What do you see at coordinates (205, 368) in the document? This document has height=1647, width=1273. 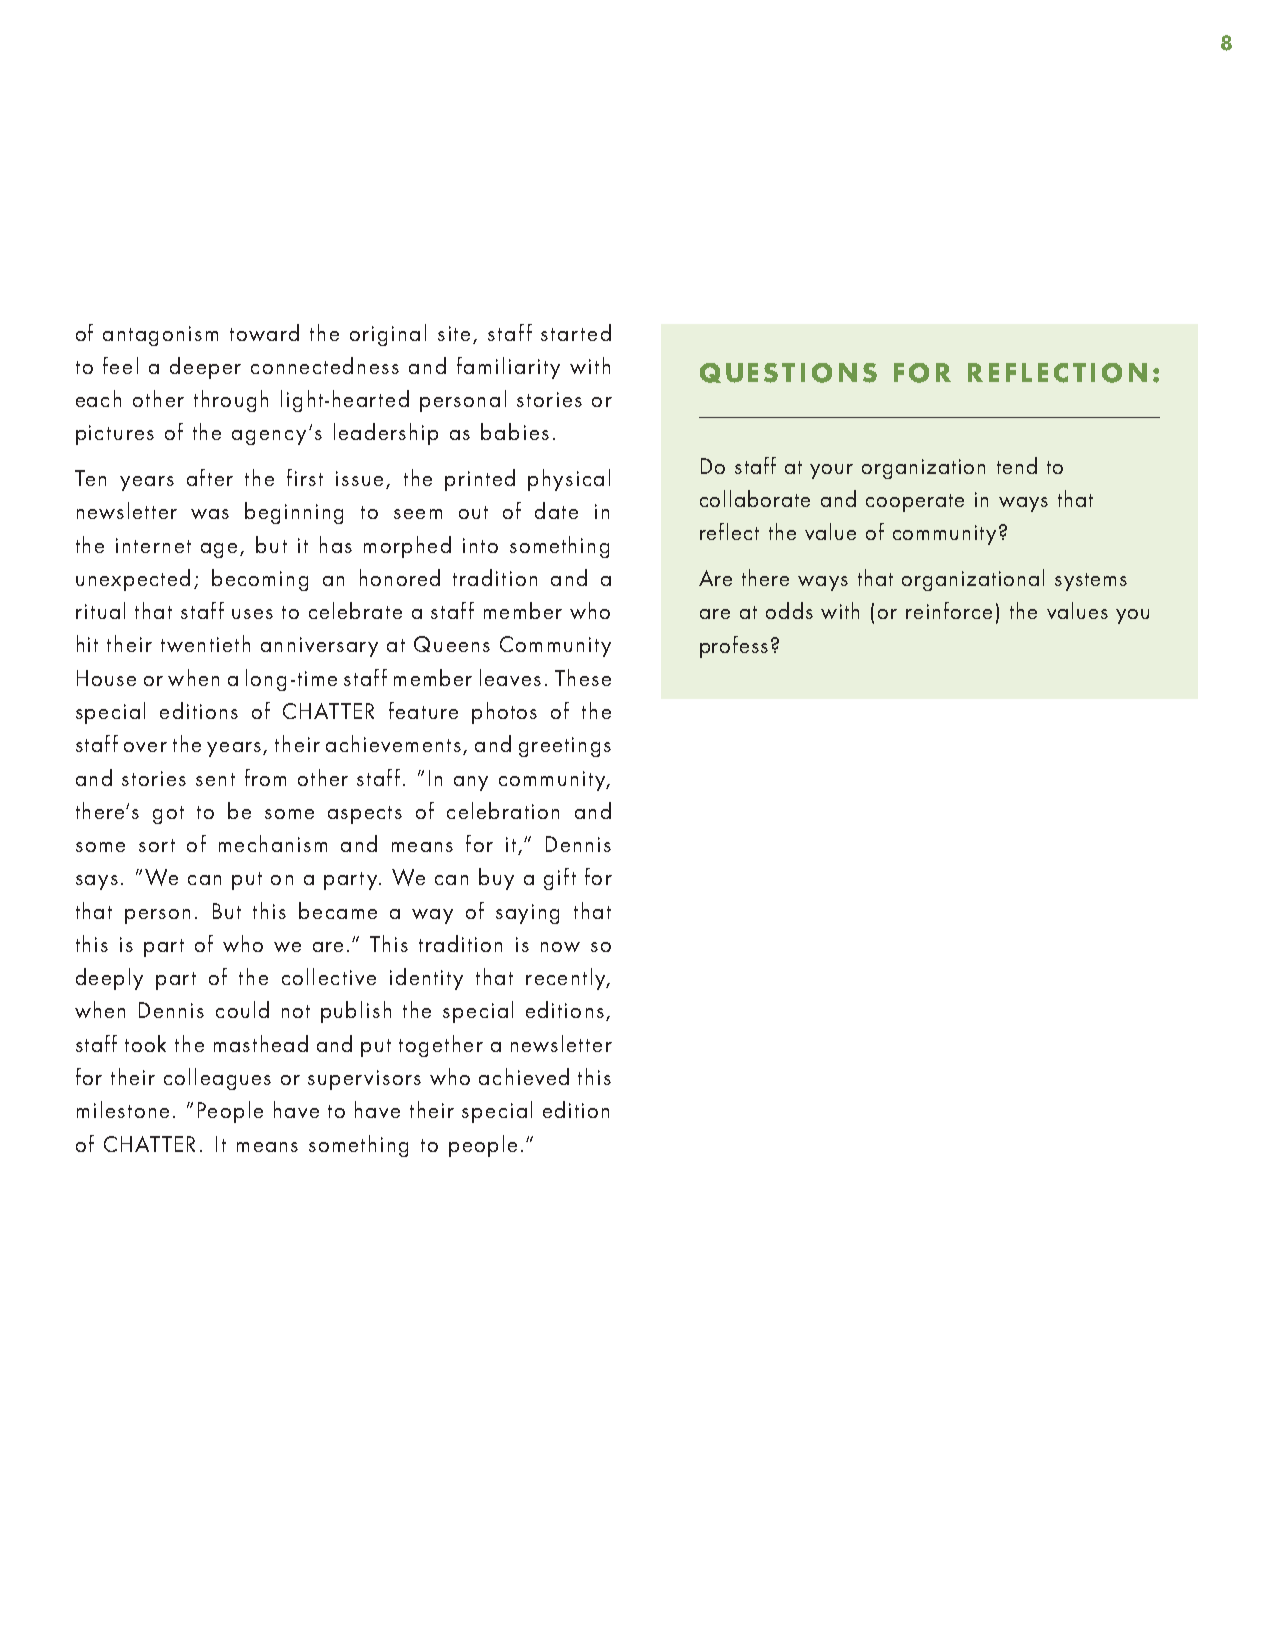 I see `deeper` at bounding box center [205, 368].
